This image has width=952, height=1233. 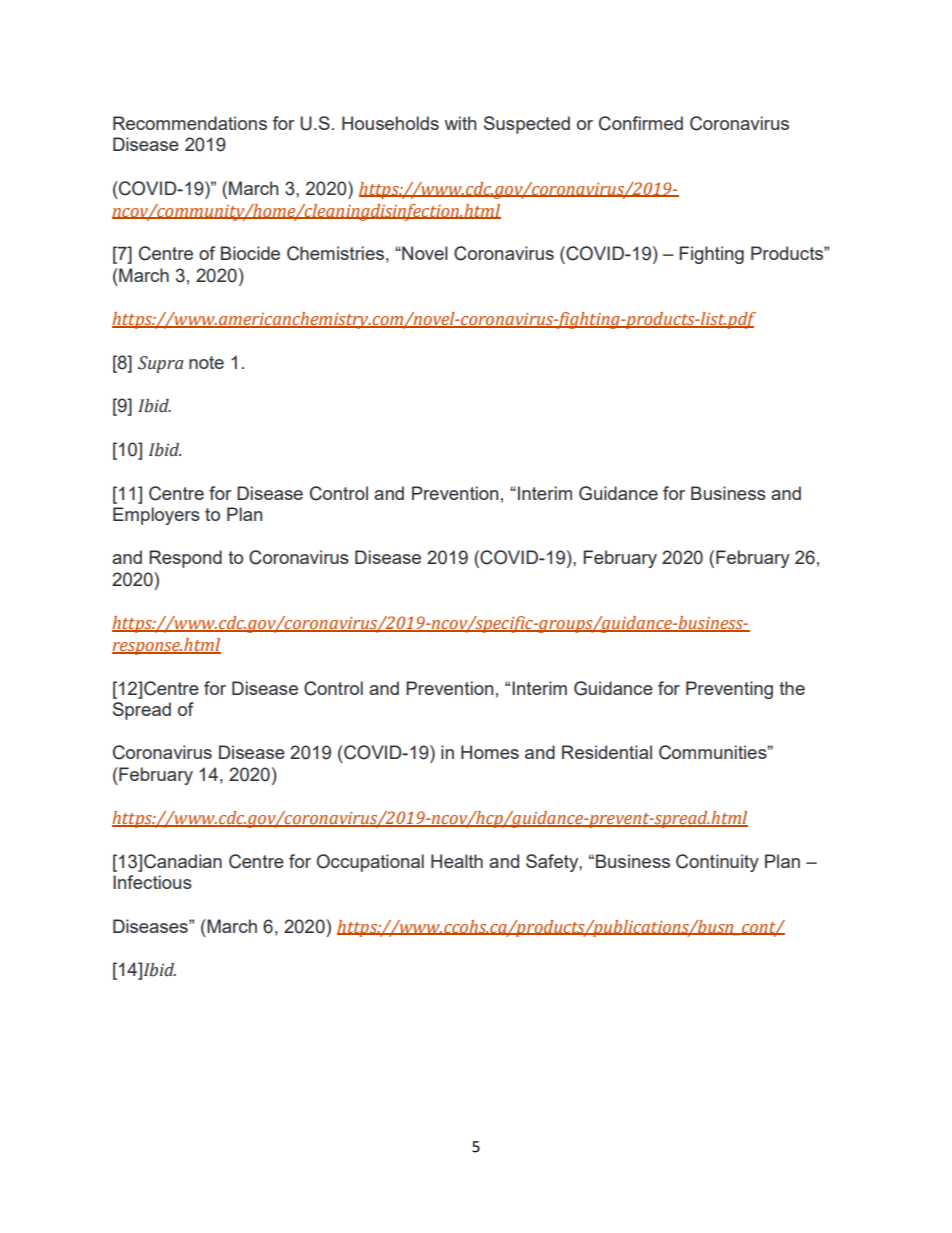 I want to click on Recommendations, so click(x=190, y=123).
